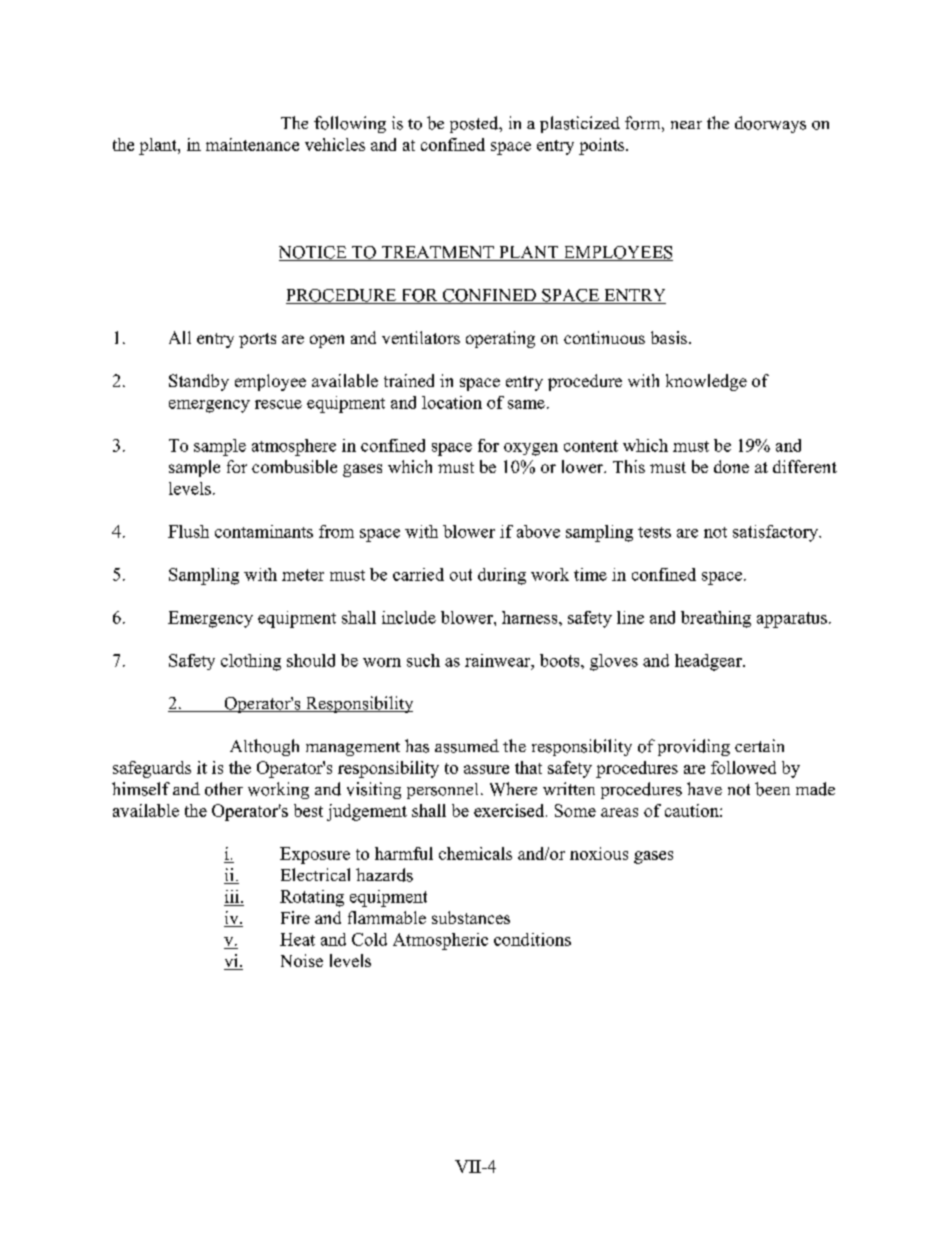 Image resolution: width=952 pixels, height=1233 pixels. Describe the element at coordinates (199, 382) in the page. I see `Standby` at that location.
